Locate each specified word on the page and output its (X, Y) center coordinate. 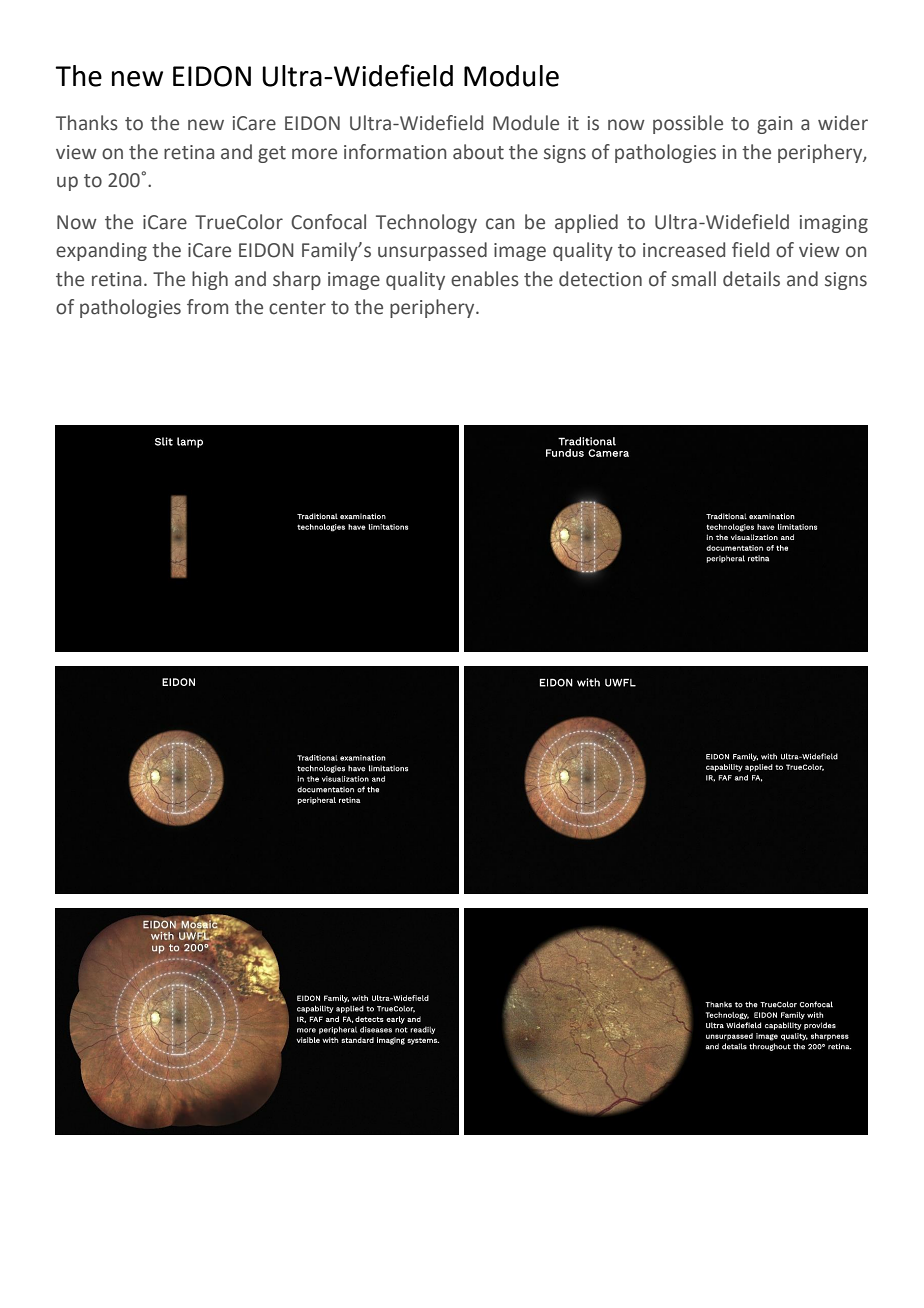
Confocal (328, 222)
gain (775, 125)
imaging (834, 224)
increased (684, 250)
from (207, 307)
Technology (426, 223)
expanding (101, 251)
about (478, 152)
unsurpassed (432, 251)
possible (688, 124)
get (272, 154)
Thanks (87, 123)
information (395, 152)
